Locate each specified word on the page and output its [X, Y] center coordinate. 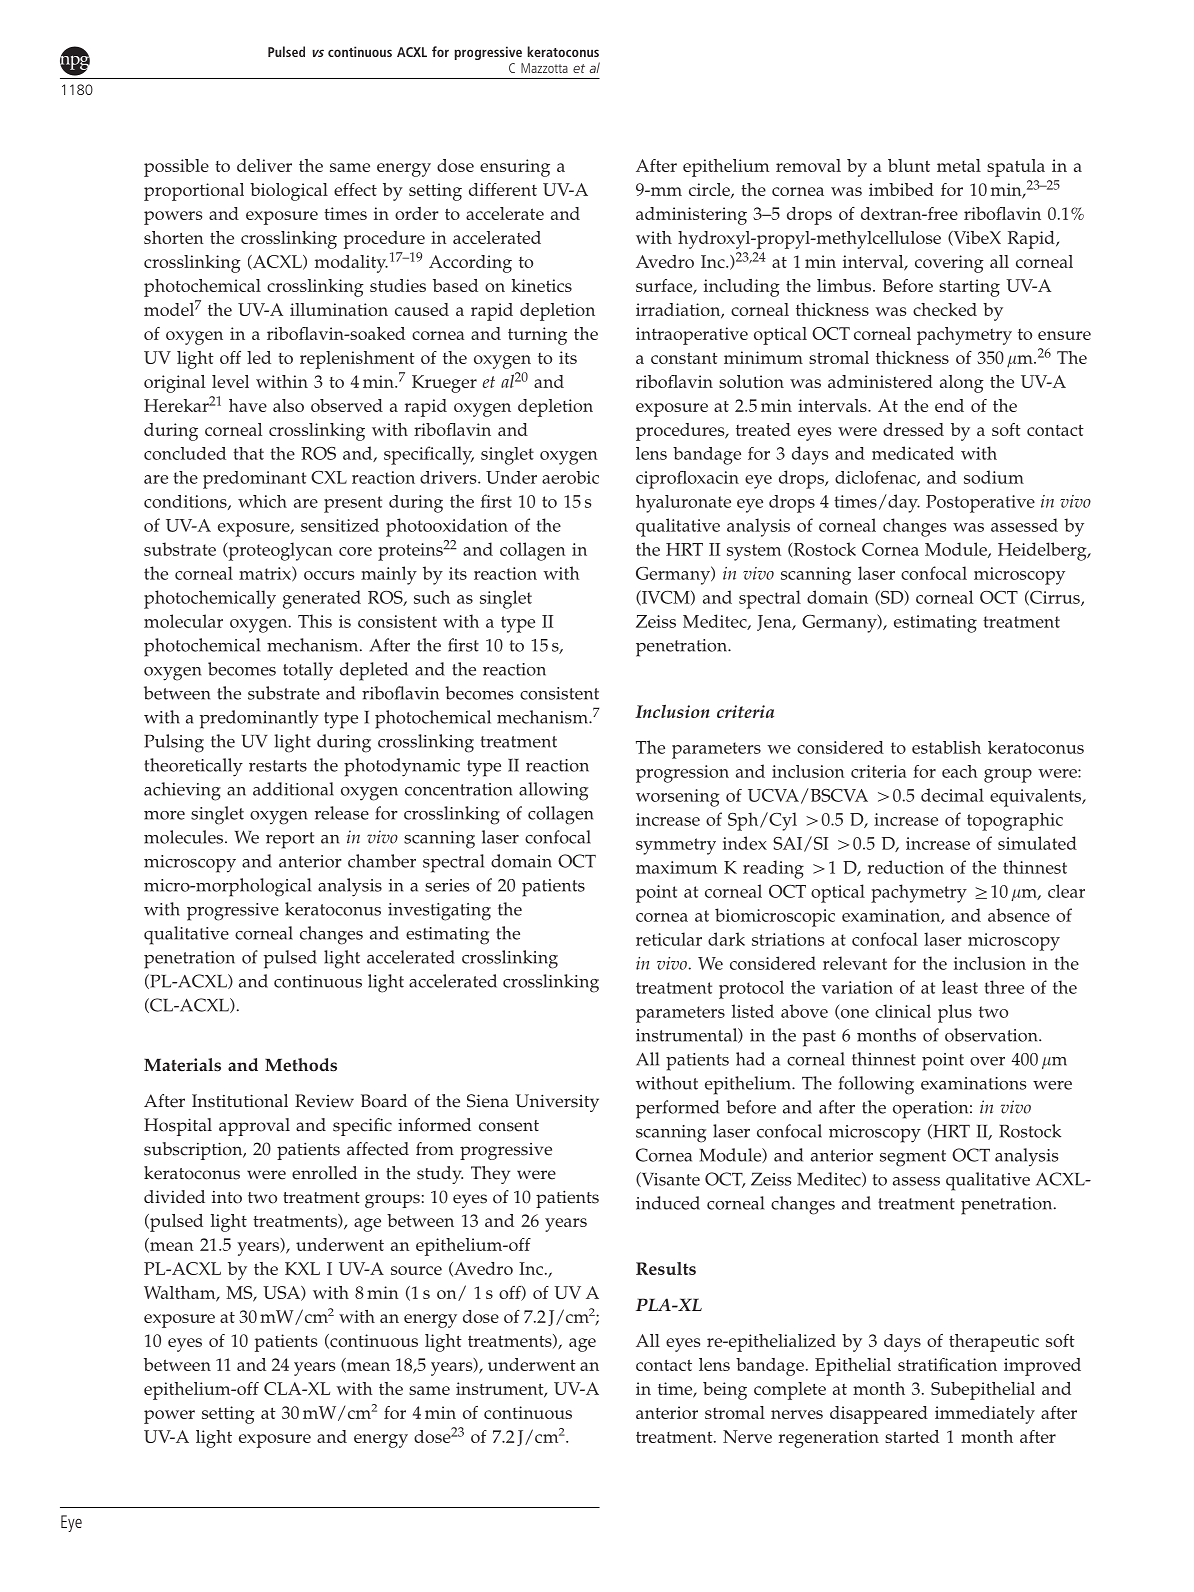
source [416, 1270]
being [725, 1391]
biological [289, 192]
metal [959, 165]
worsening [677, 798]
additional [293, 789]
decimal [952, 795]
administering [691, 216]
